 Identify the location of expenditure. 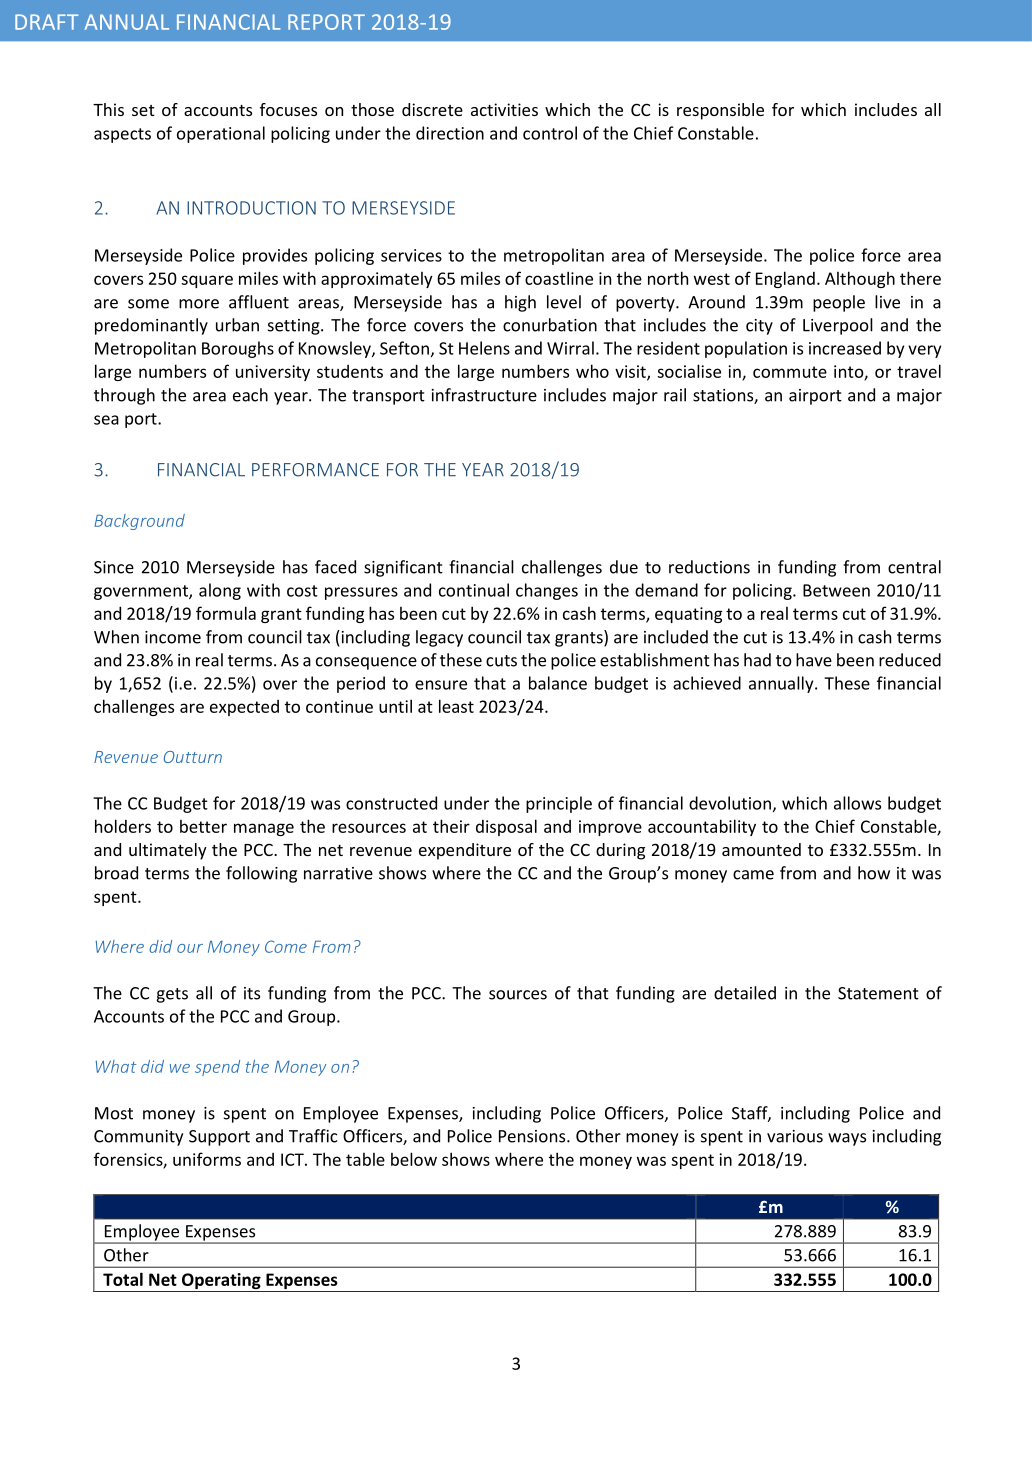
(465, 851).
